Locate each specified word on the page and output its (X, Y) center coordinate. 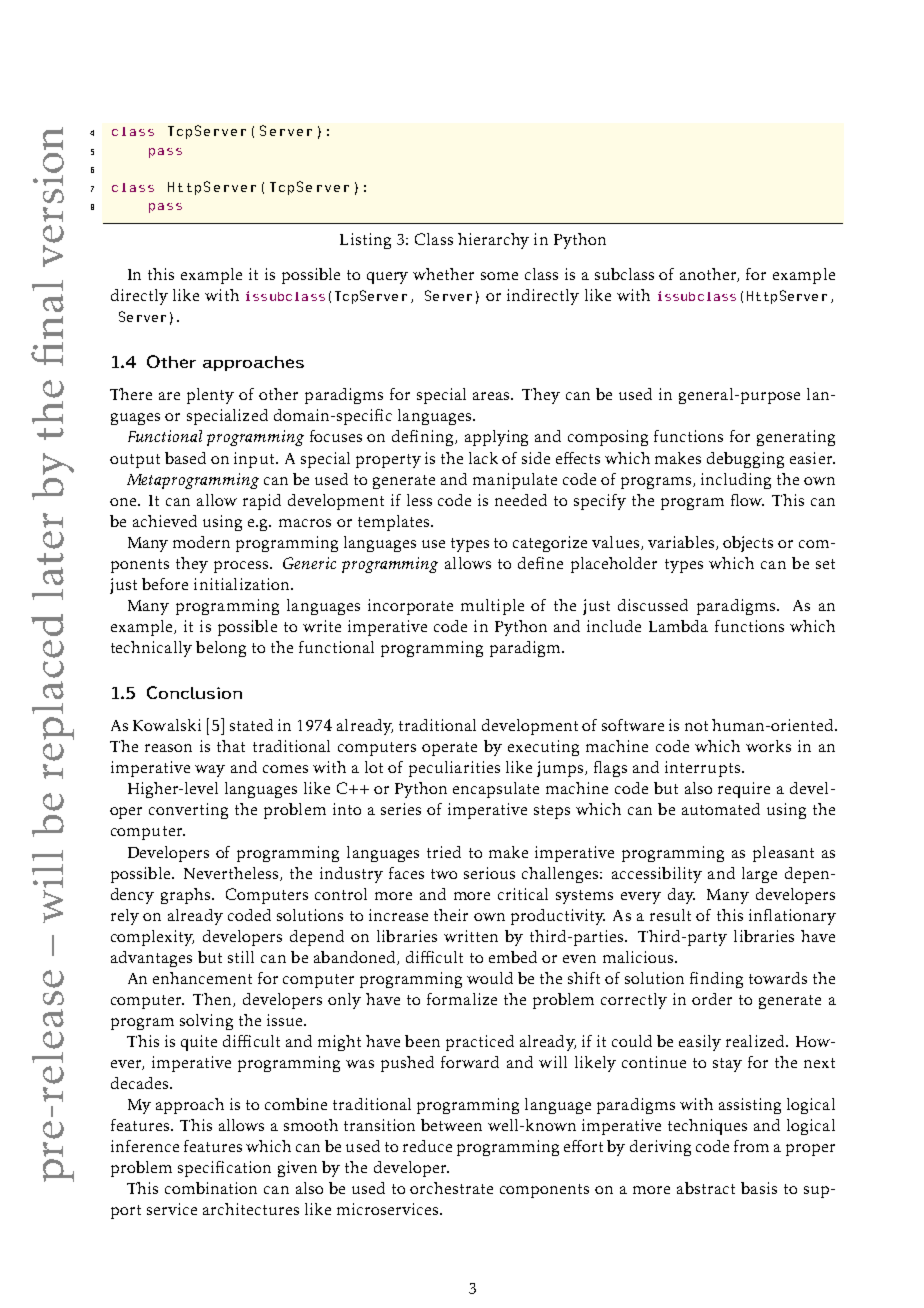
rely (125, 917)
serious (489, 873)
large (759, 875)
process (242, 567)
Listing (365, 241)
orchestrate (451, 1188)
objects (748, 544)
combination (211, 1188)
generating (796, 438)
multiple (492, 607)
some (499, 276)
